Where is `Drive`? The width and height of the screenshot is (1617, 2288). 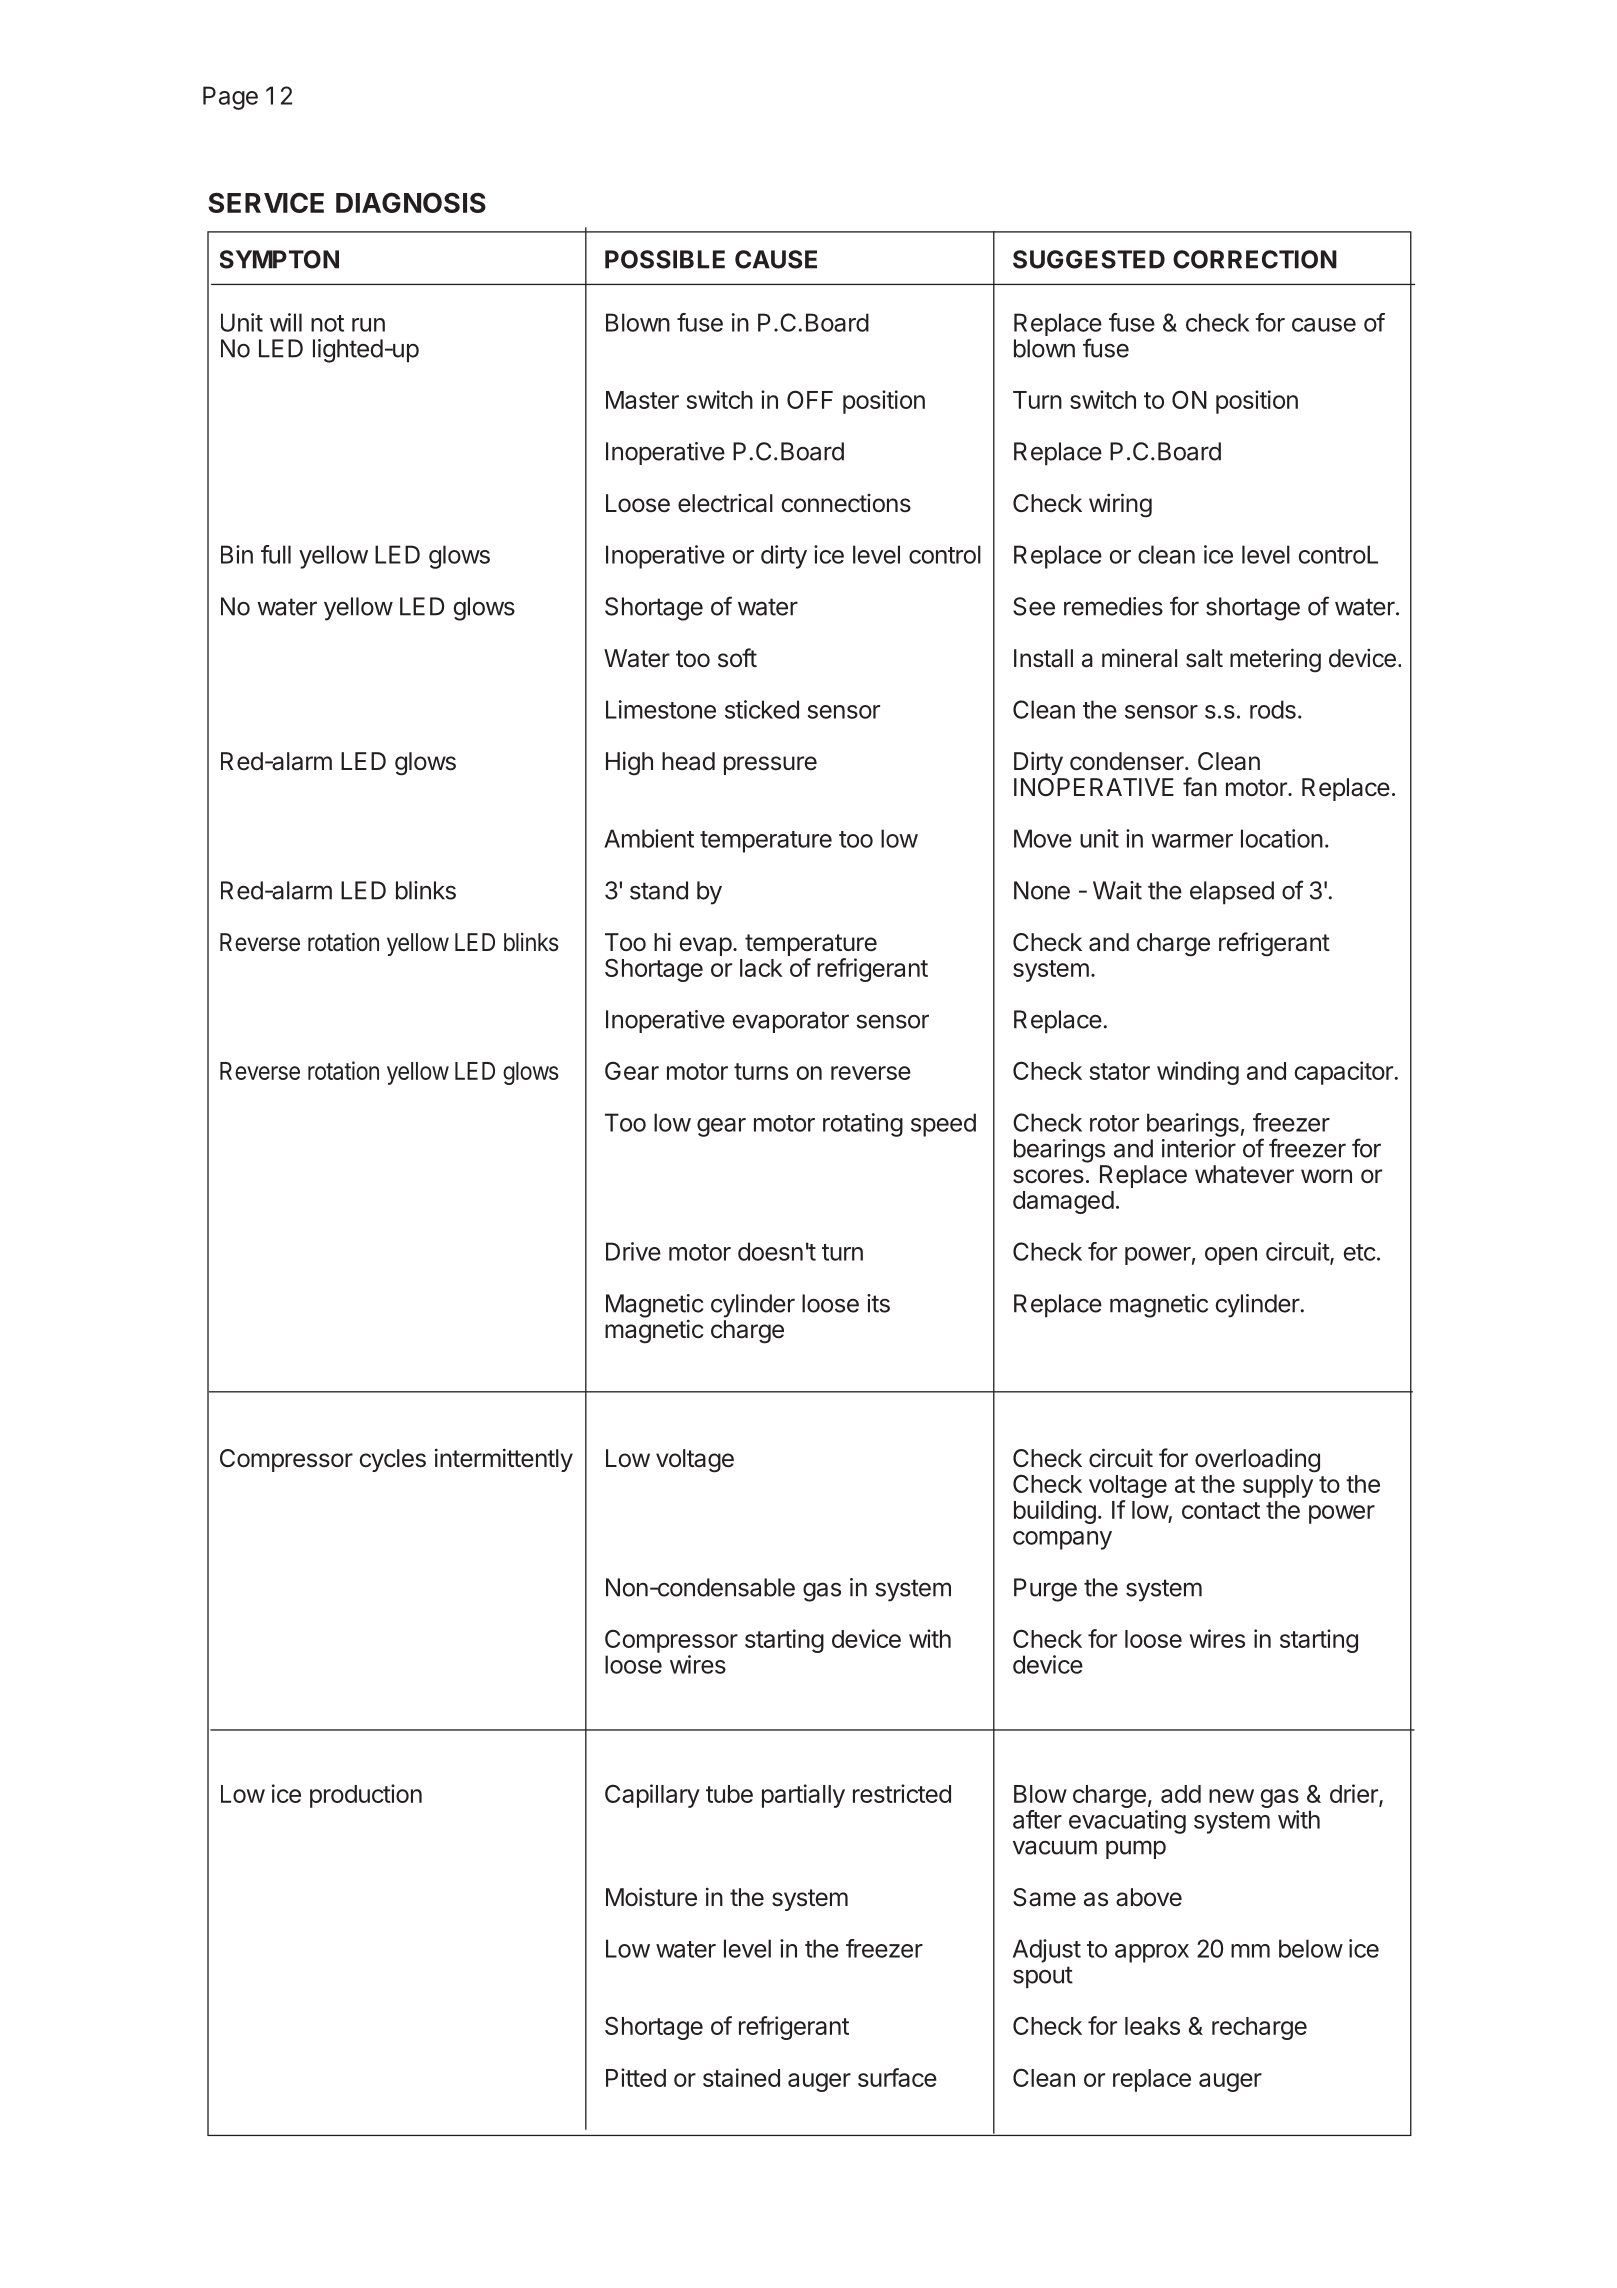
Drive is located at coordinates (633, 1251).
